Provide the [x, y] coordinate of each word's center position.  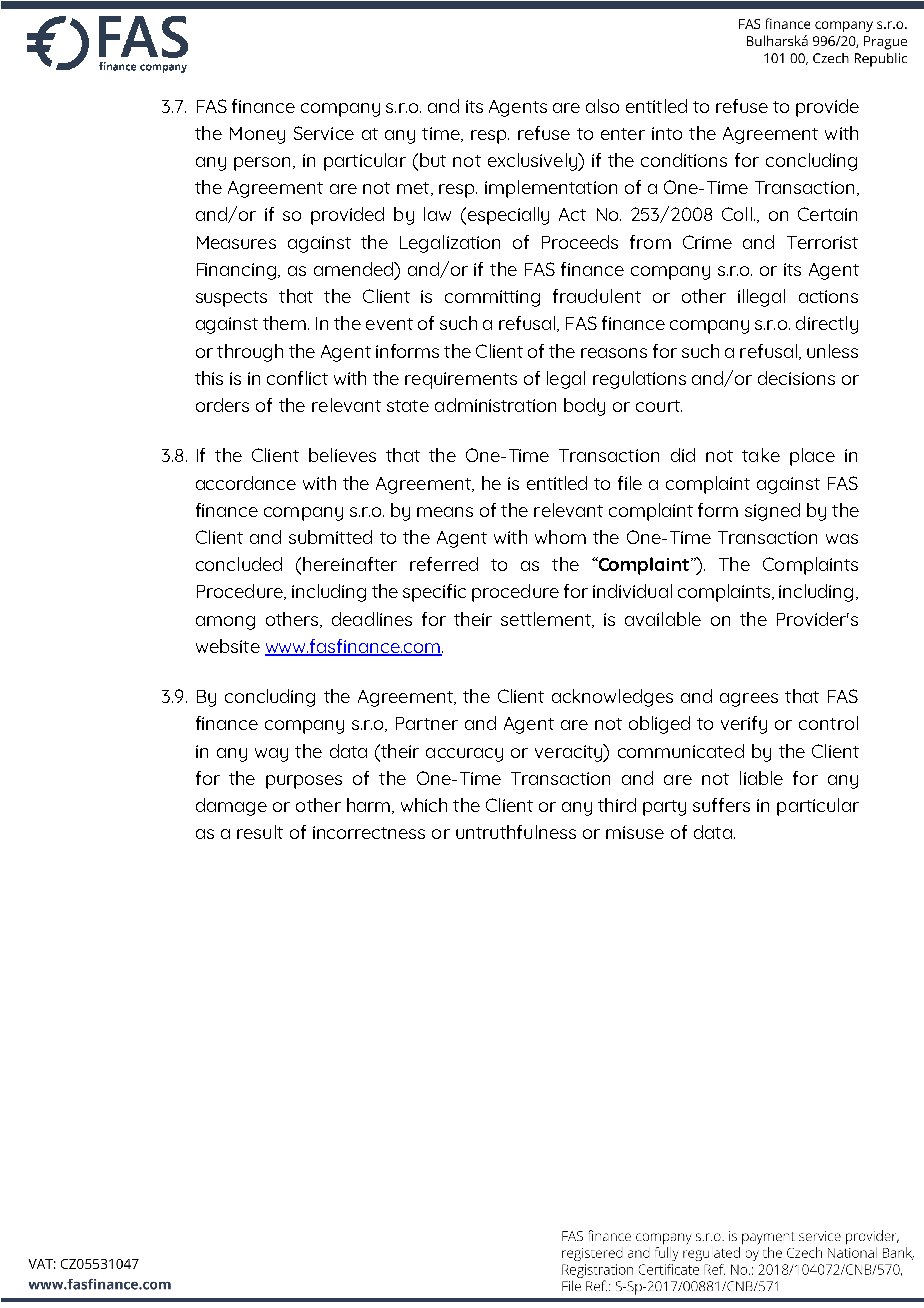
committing [492, 298]
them [284, 323]
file [630, 483]
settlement [547, 620]
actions [828, 296]
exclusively [533, 162]
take [761, 455]
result [260, 832]
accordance [246, 483]
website [228, 646]
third [617, 805]
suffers [721, 805]
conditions [684, 160]
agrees [749, 700]
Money [257, 135]
